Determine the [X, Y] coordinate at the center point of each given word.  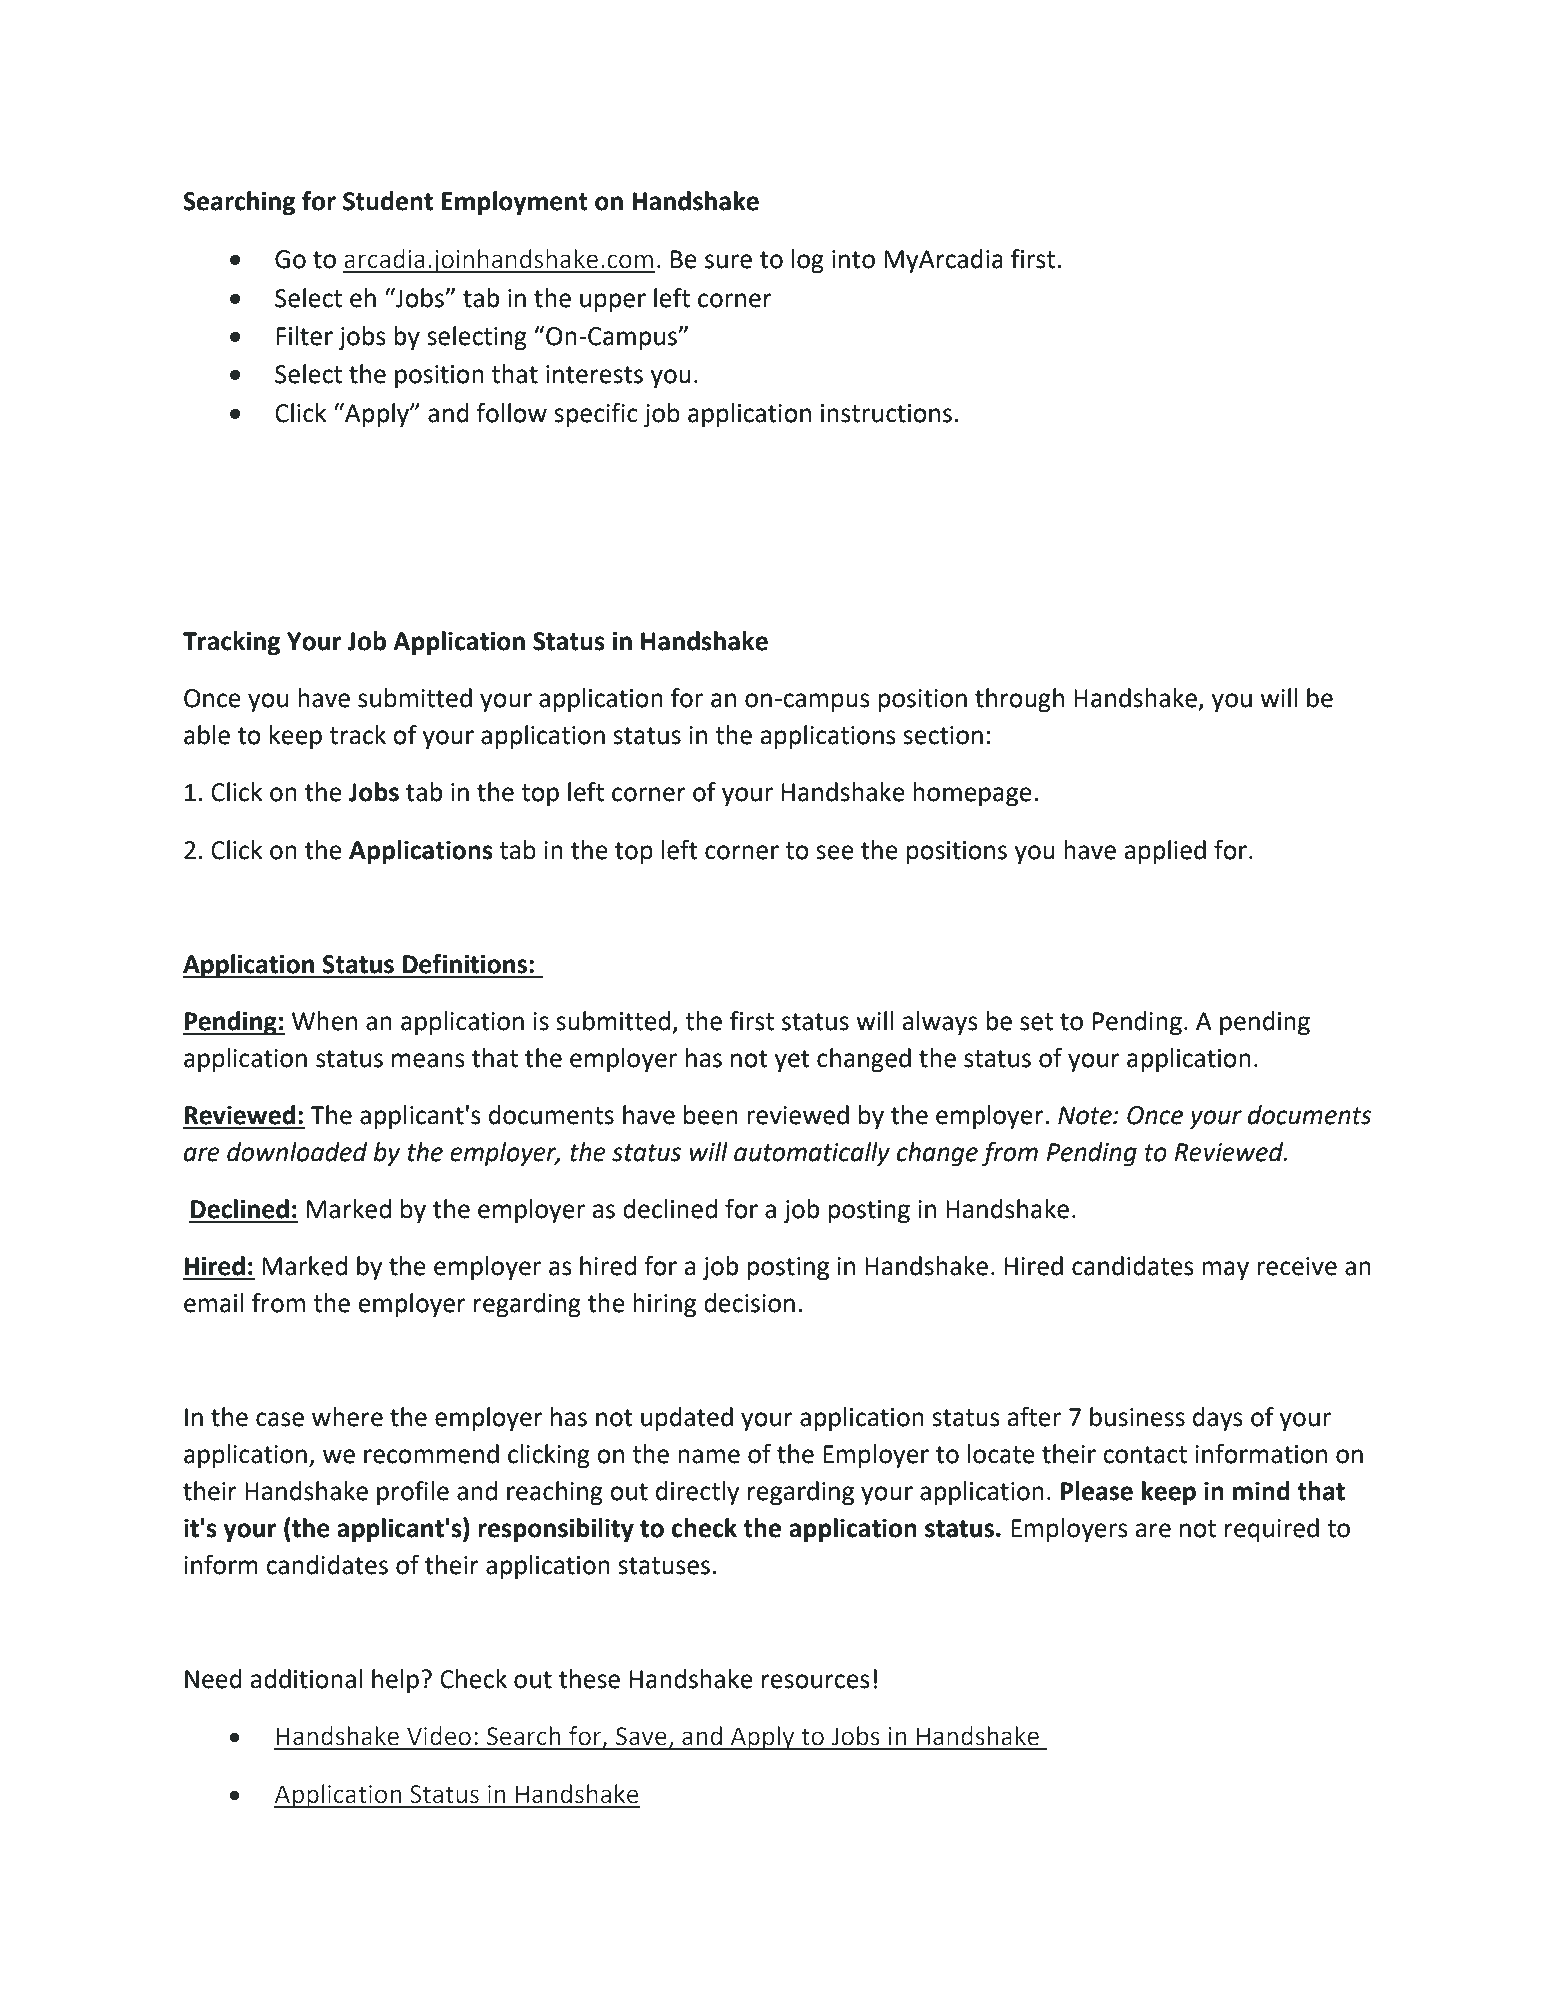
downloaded [297, 1152]
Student [388, 201]
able [207, 735]
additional [306, 1679]
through [1019, 700]
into [853, 259]
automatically [812, 1154]
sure [728, 261]
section [943, 735]
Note [1086, 1115]
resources [816, 1681]
